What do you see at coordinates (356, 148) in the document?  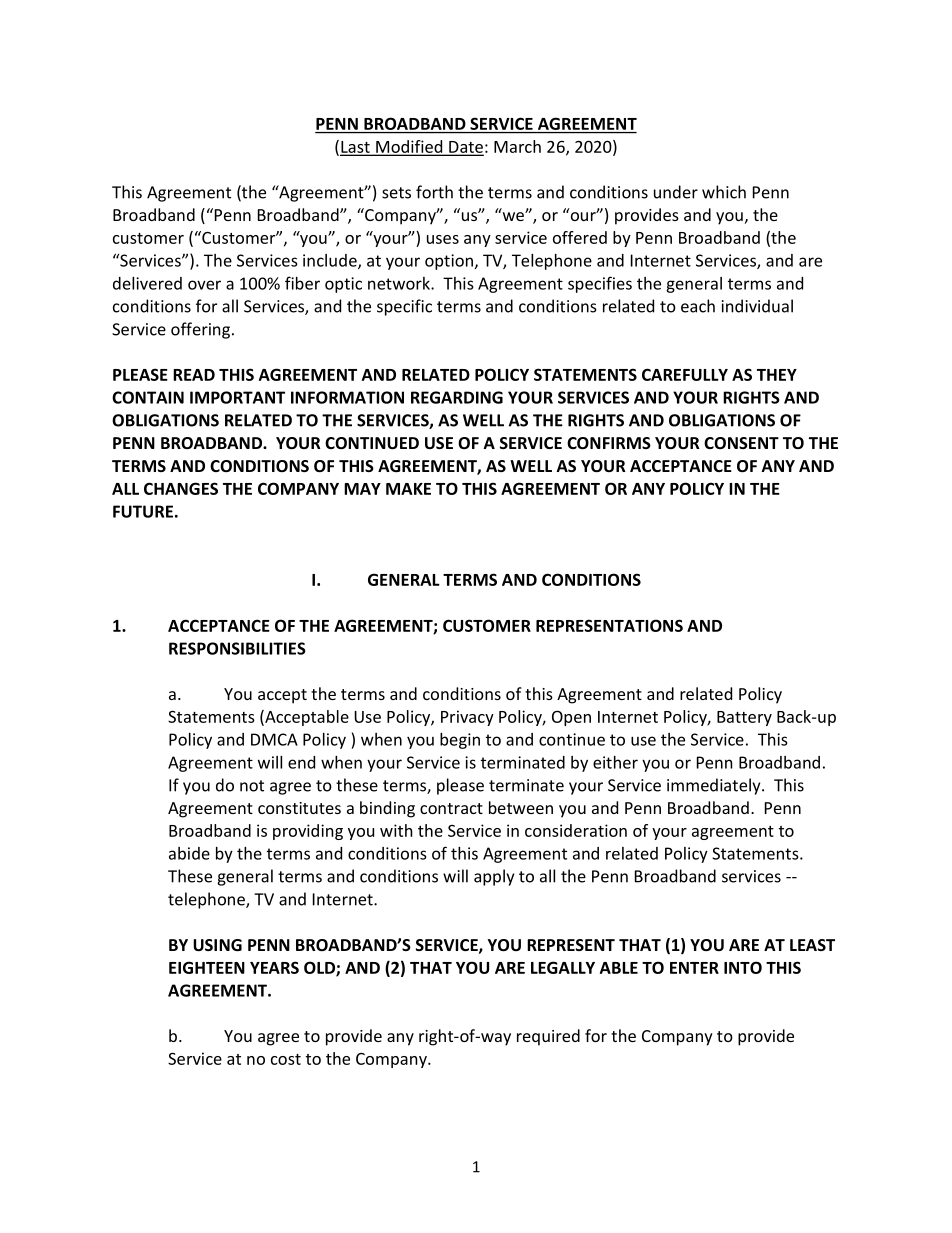 I see `Last` at bounding box center [356, 148].
